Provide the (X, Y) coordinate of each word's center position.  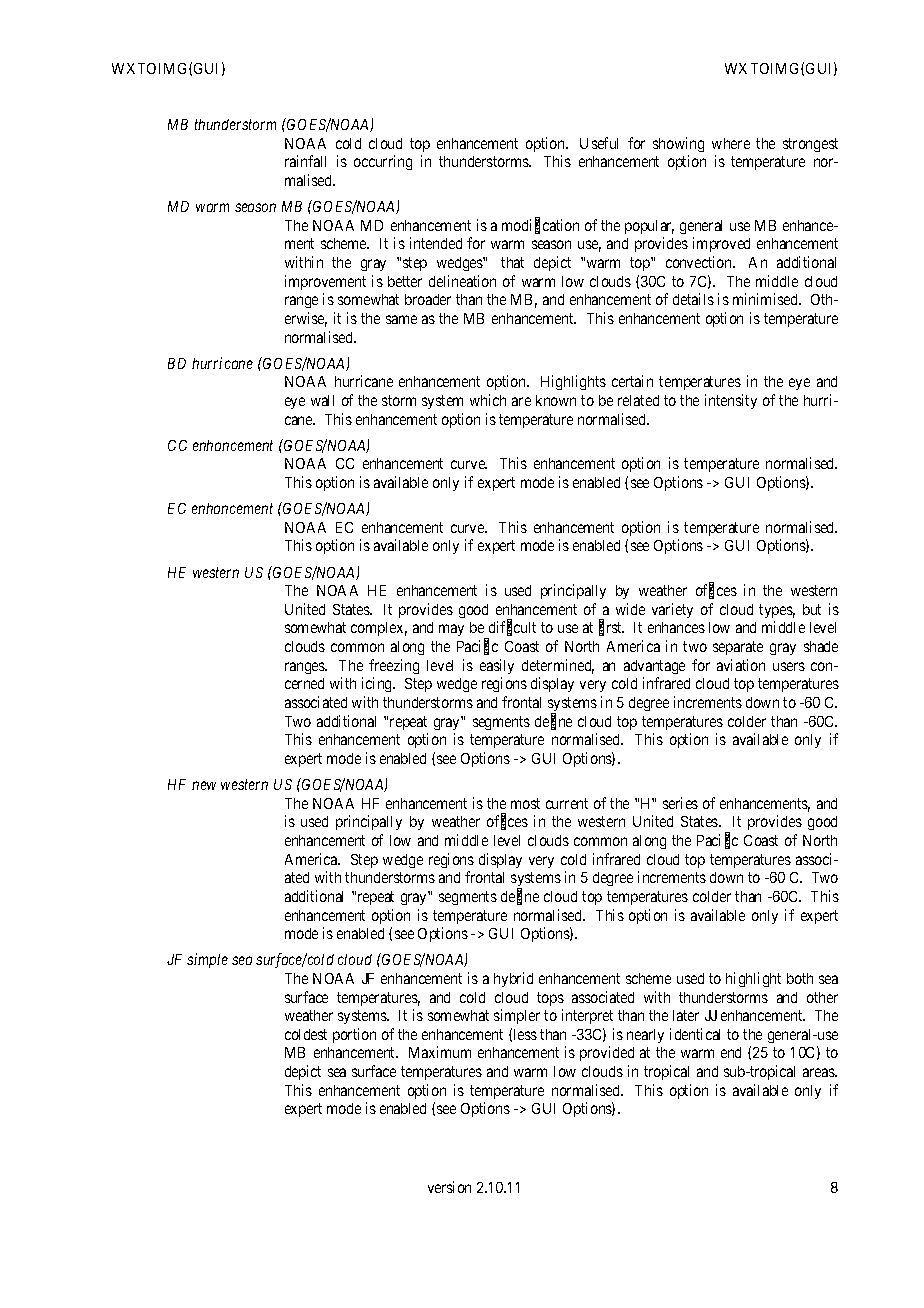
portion (354, 1035)
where (731, 143)
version (449, 1187)
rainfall (305, 161)
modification (540, 226)
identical (695, 1034)
